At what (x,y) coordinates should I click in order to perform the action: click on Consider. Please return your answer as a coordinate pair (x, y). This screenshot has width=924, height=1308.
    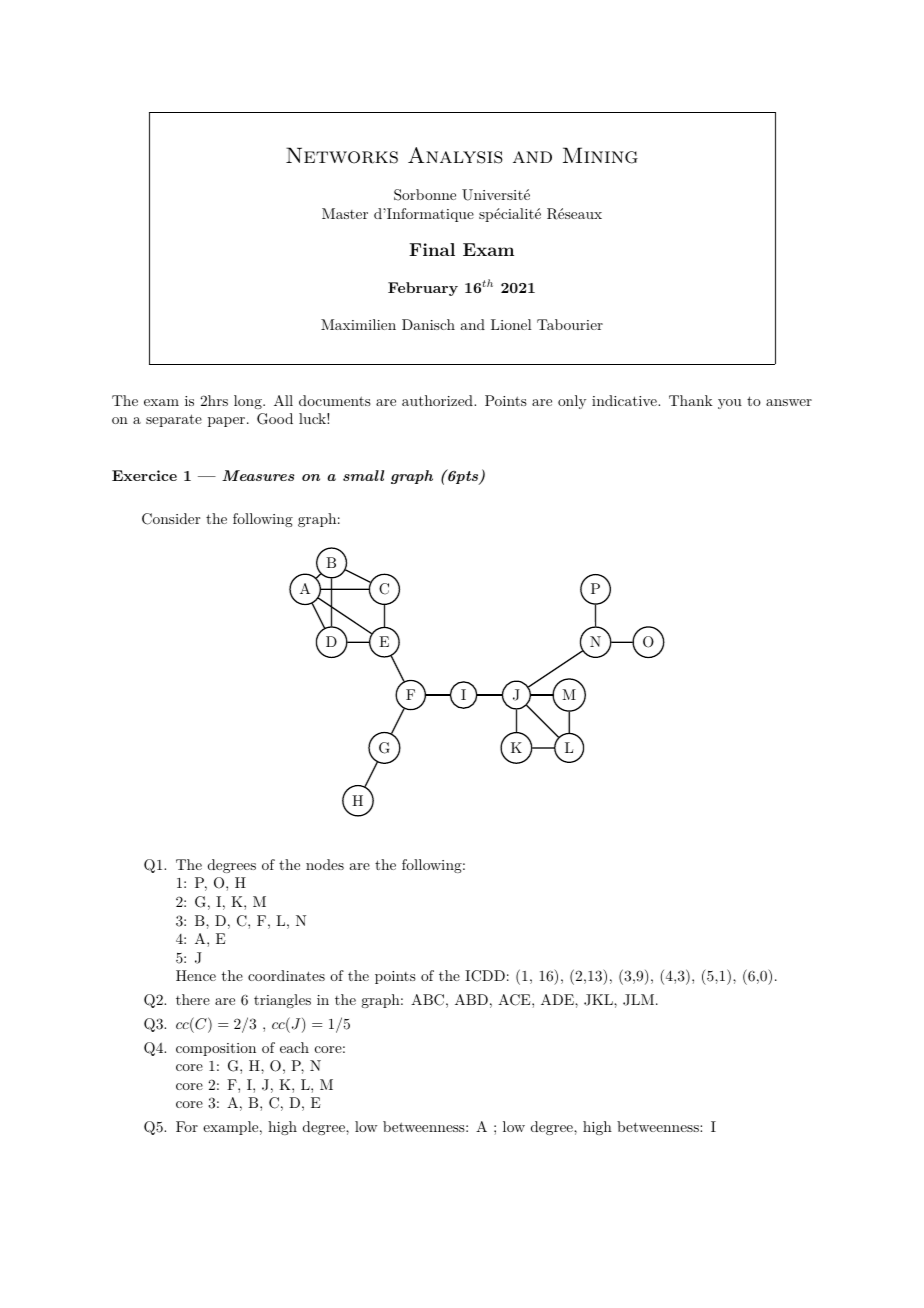
    Looking at the image, I should click on (171, 519).
